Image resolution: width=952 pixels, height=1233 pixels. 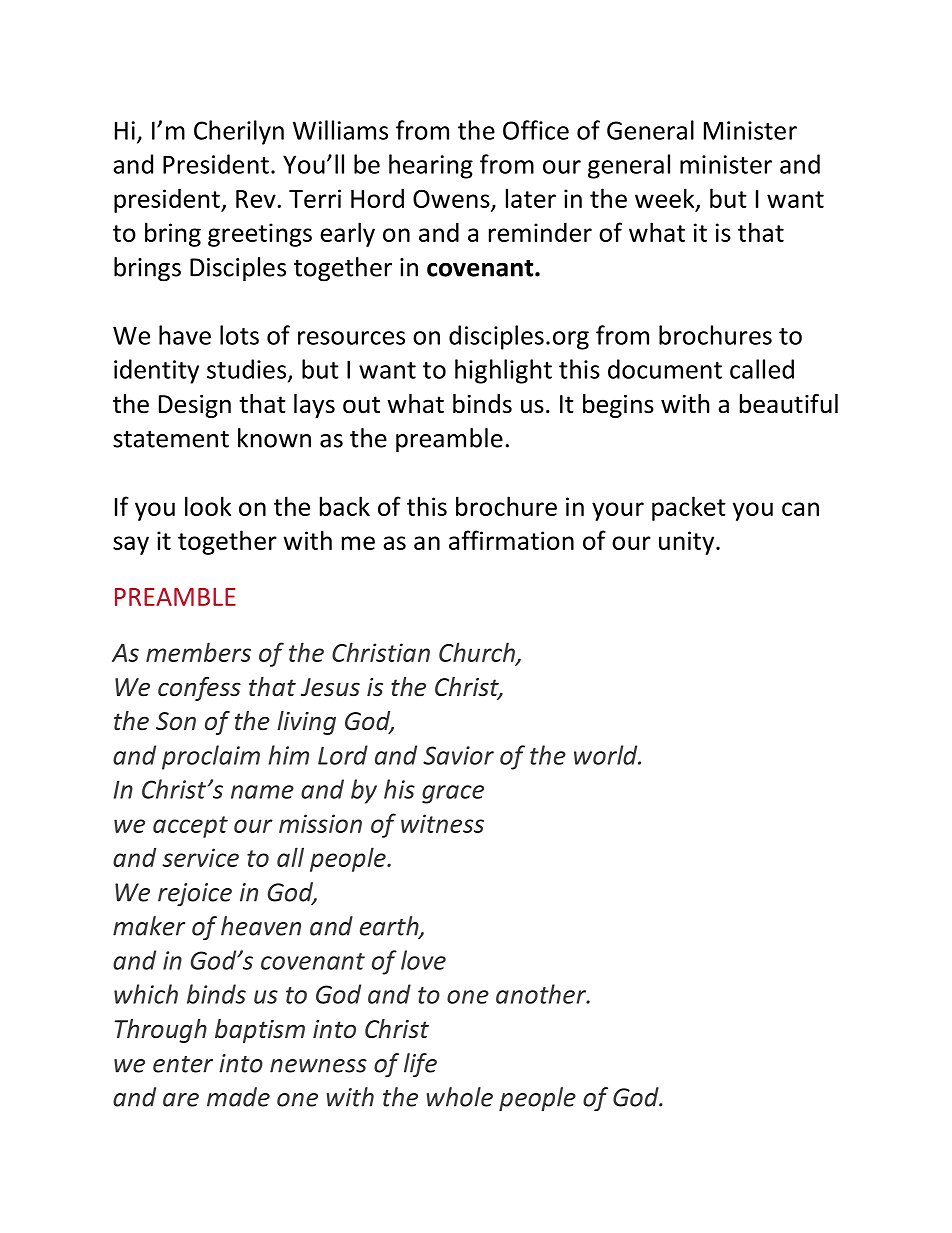 What do you see at coordinates (256, 199) in the screenshot?
I see `Rev` at bounding box center [256, 199].
